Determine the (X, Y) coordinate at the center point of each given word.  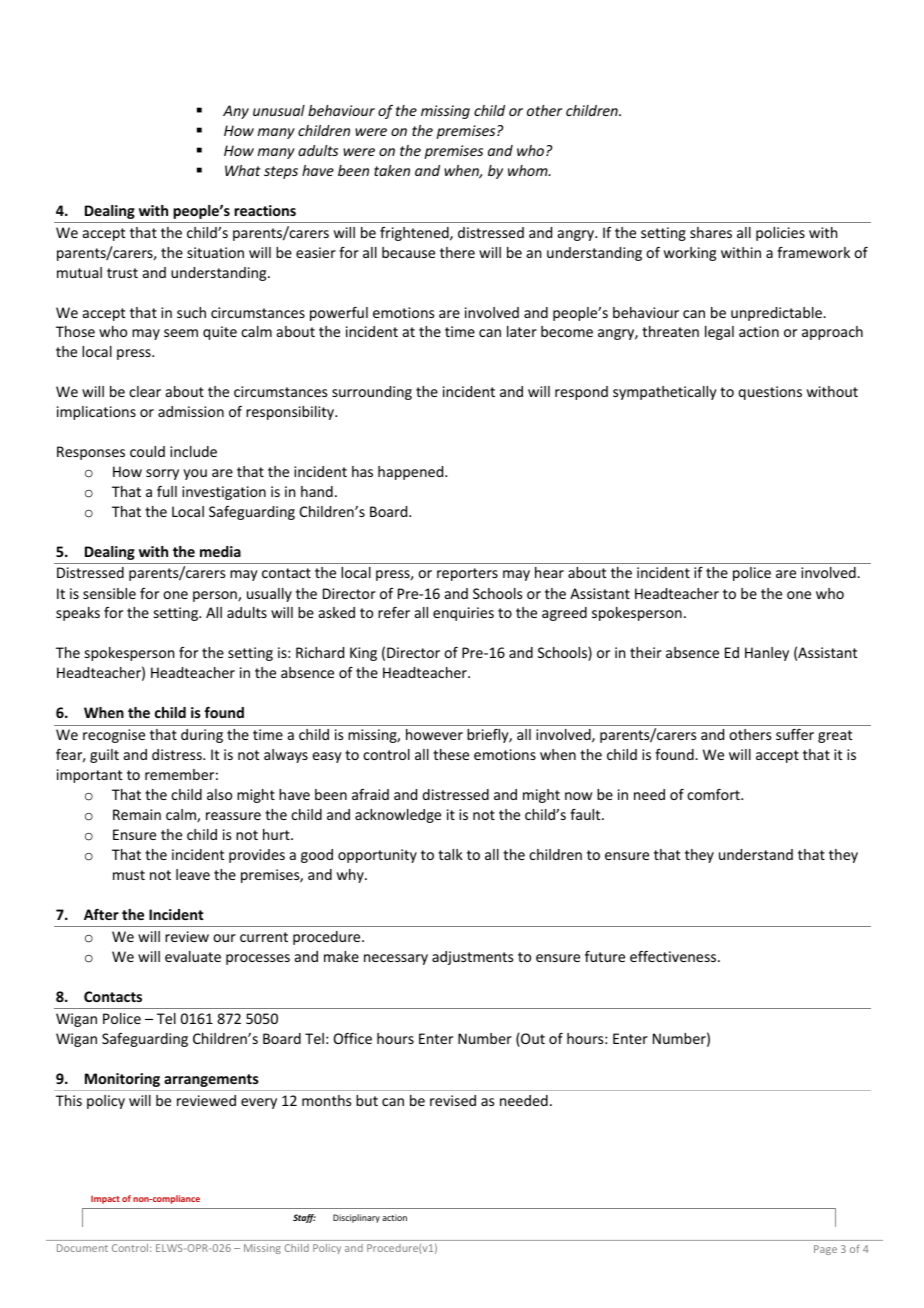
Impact (105, 1199)
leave (193, 874)
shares (711, 232)
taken (392, 170)
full (167, 491)
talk (450, 854)
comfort (714, 794)
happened (412, 473)
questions (770, 393)
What (243, 170)
